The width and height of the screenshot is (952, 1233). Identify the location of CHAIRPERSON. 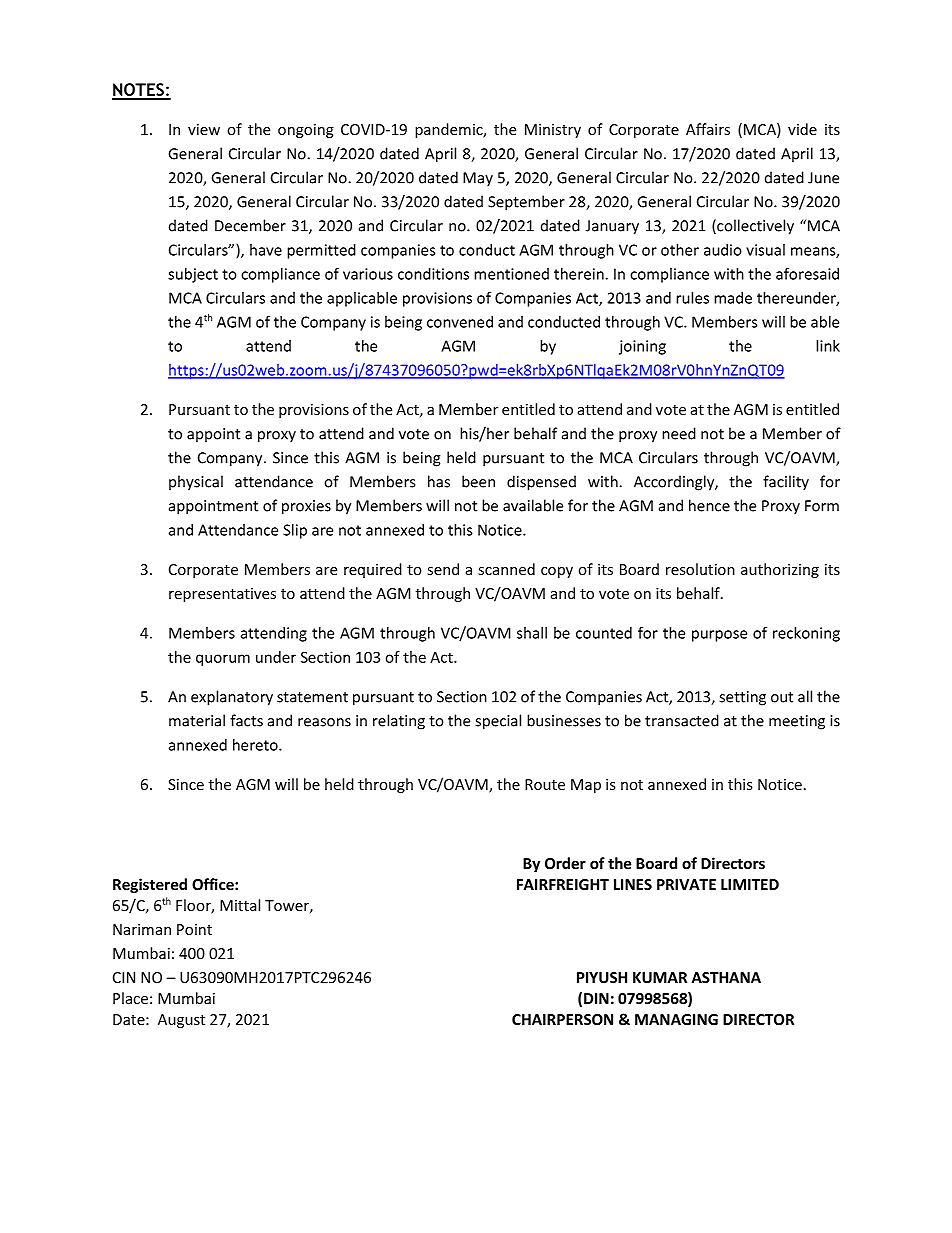
(562, 1019).
